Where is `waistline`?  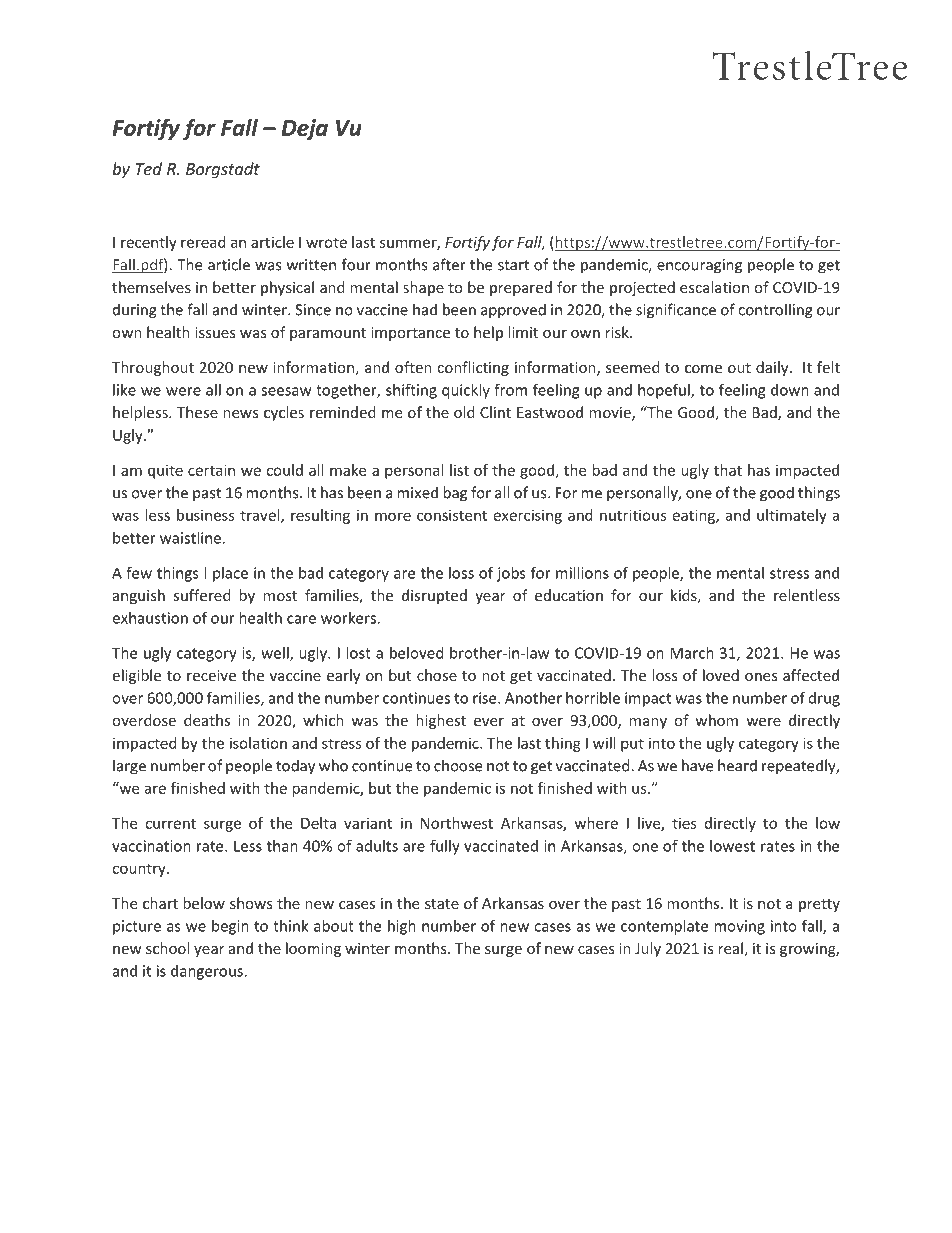 waistline is located at coordinates (191, 538).
